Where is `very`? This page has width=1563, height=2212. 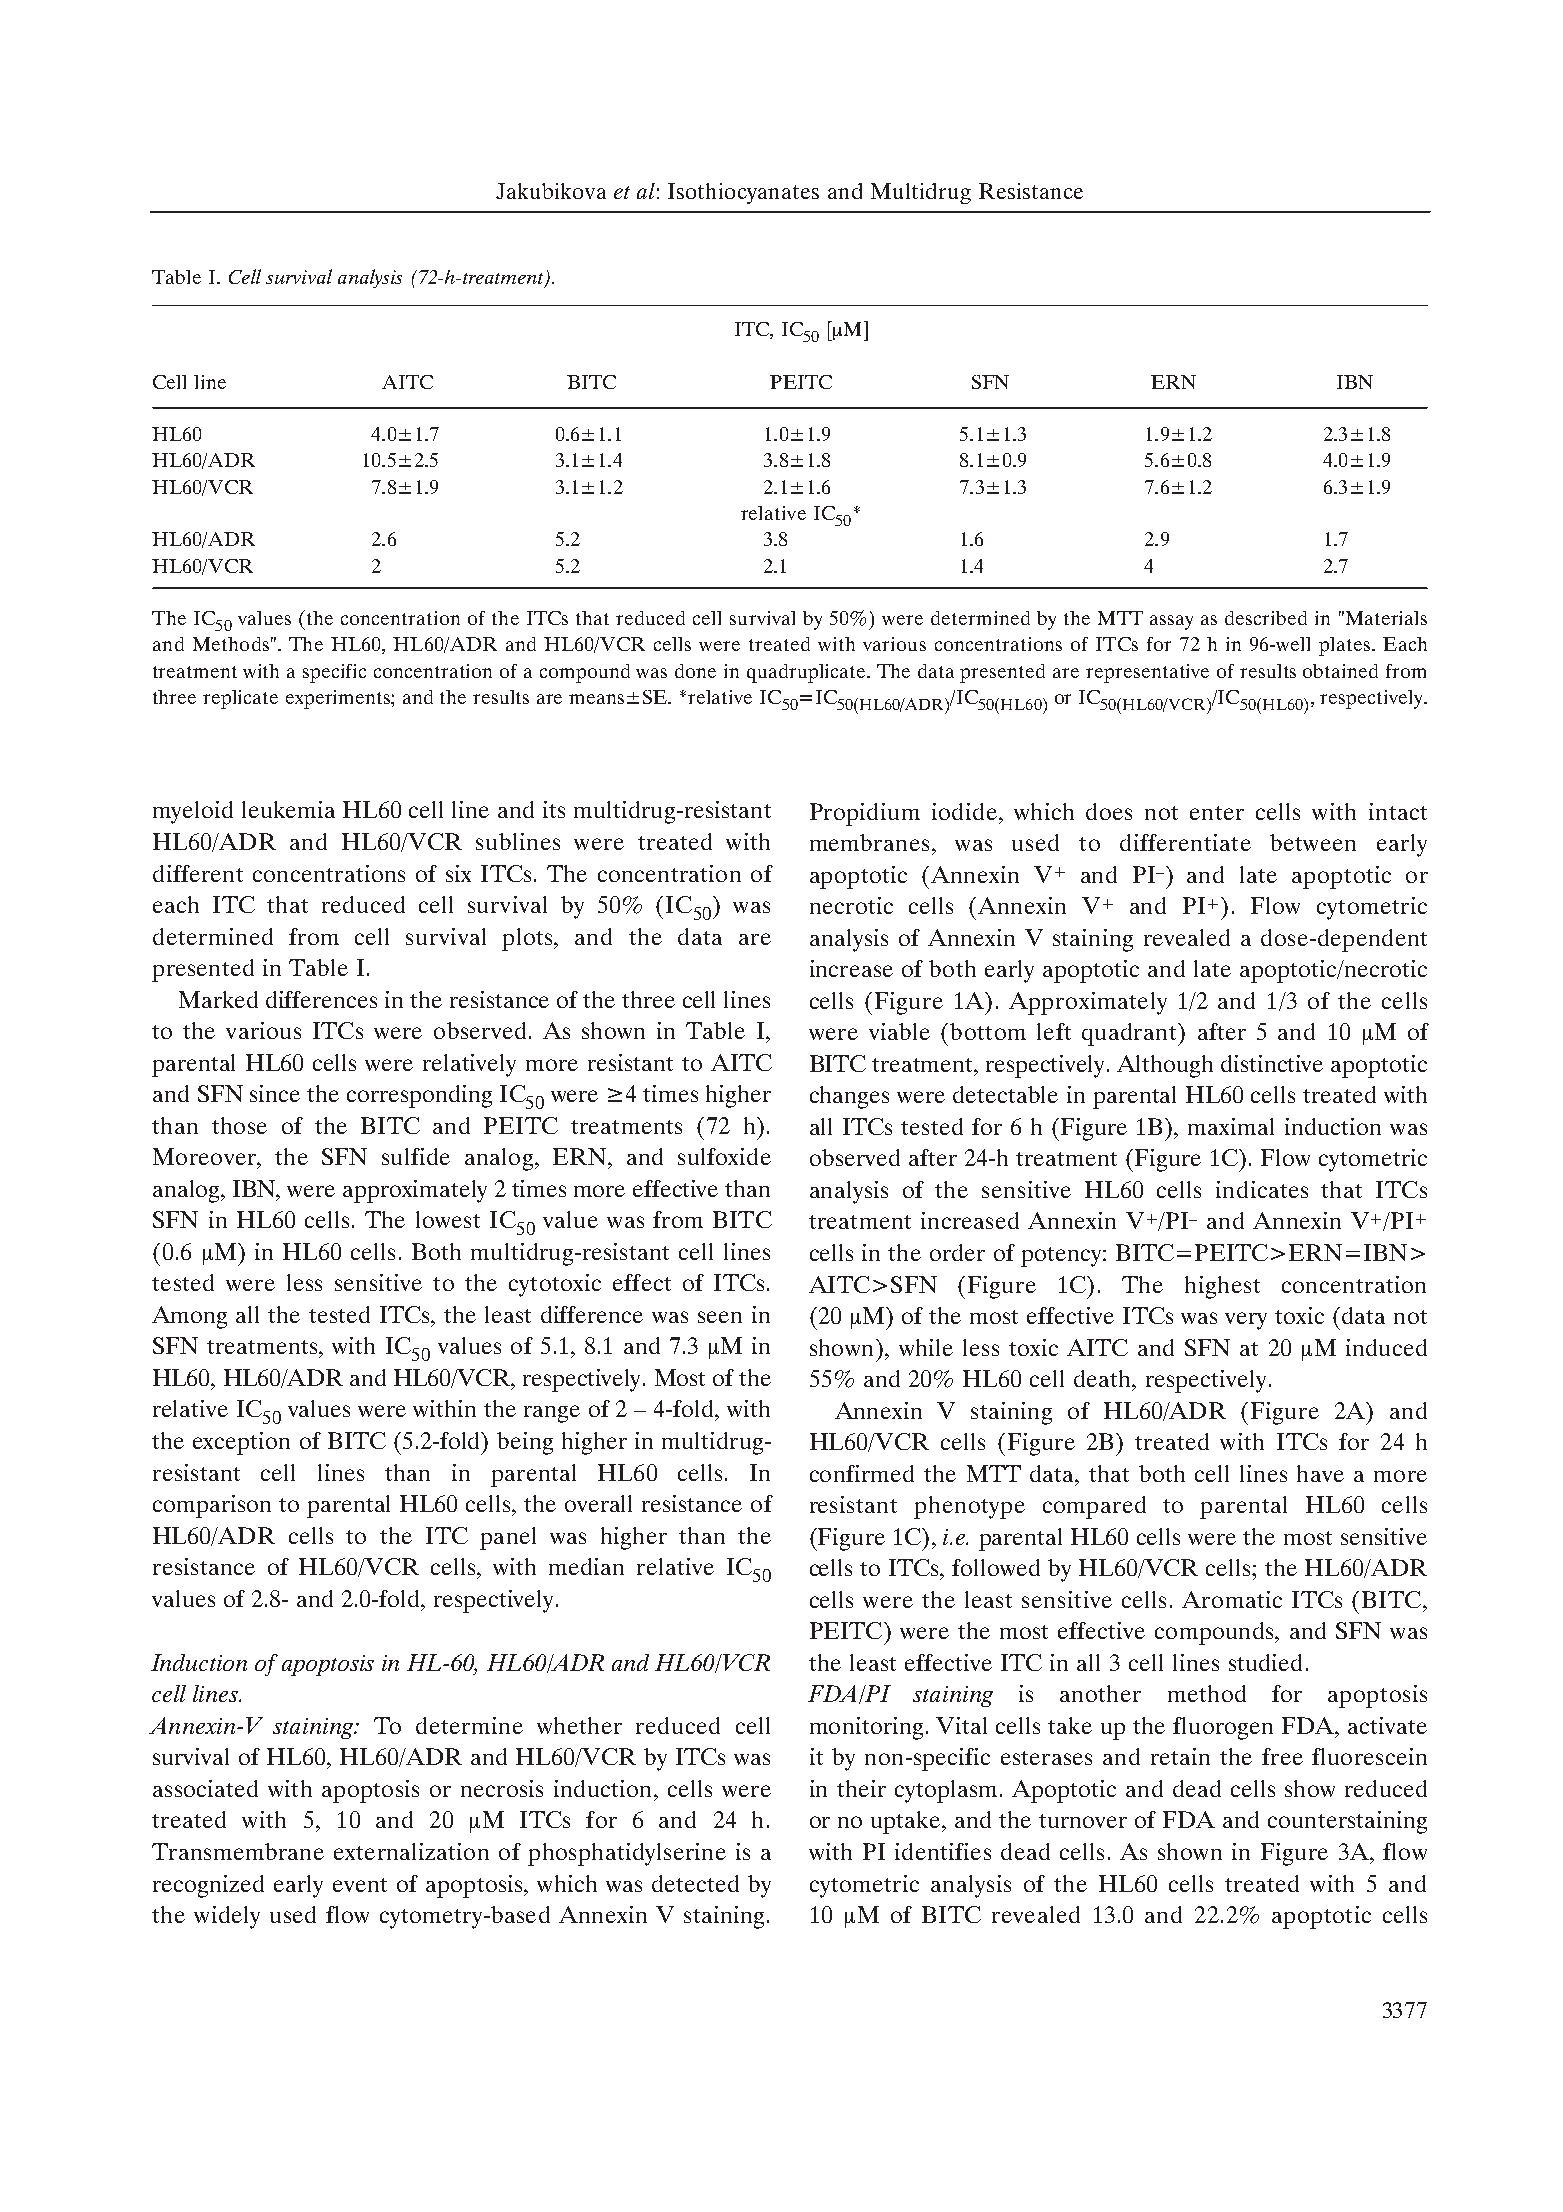 very is located at coordinates (1246, 1321).
